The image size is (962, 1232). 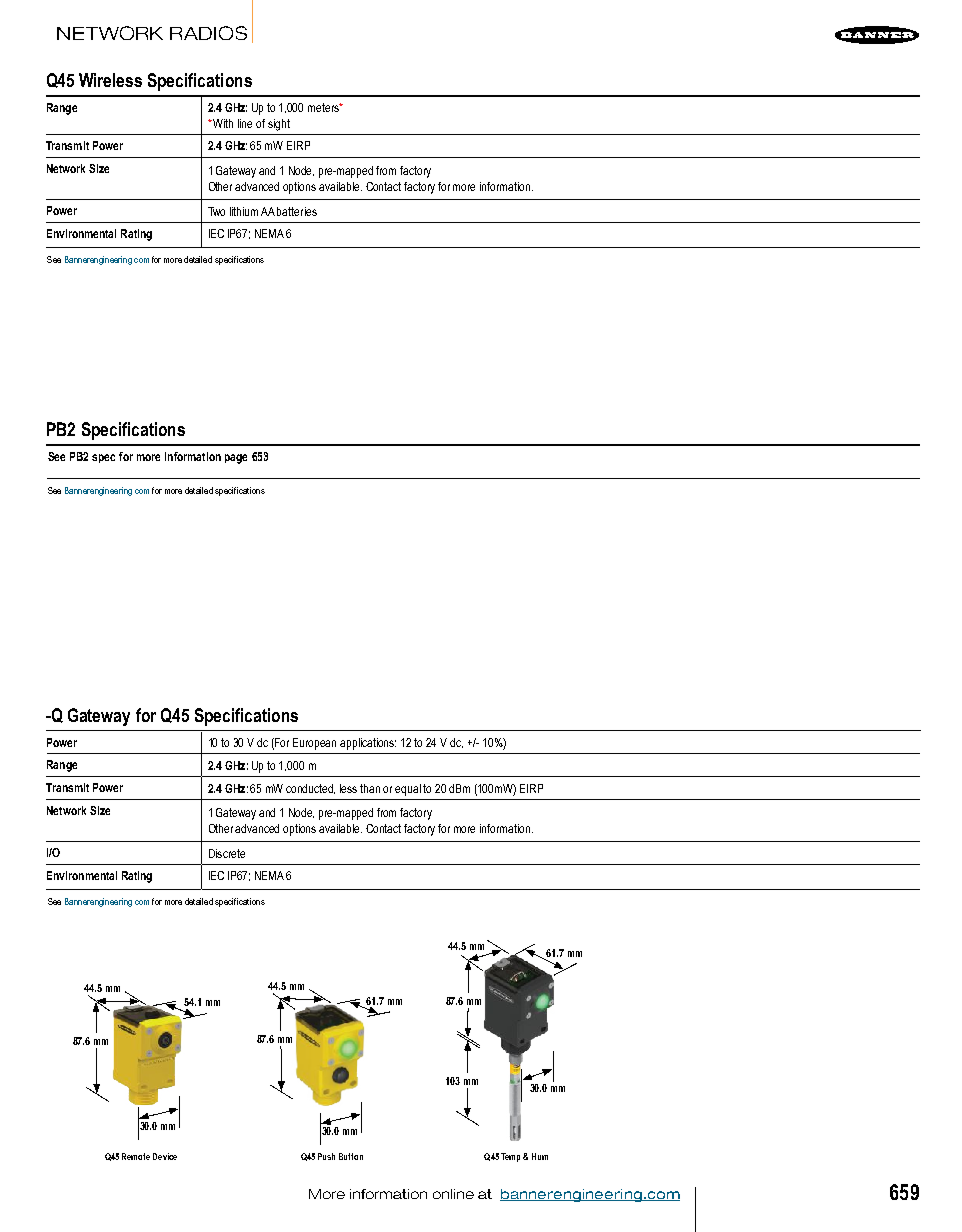 What do you see at coordinates (297, 211) in the screenshot?
I see `batteries` at bounding box center [297, 211].
